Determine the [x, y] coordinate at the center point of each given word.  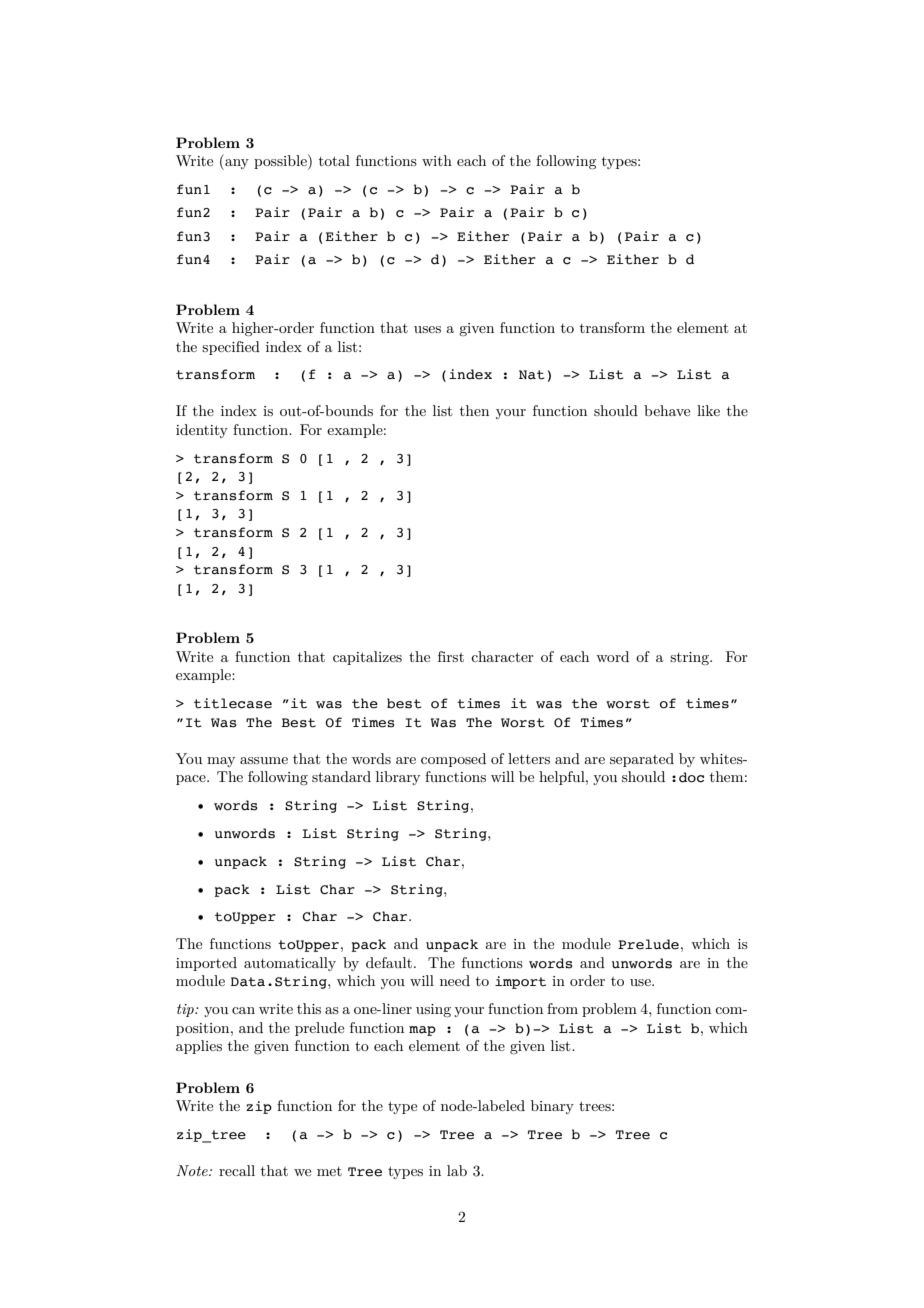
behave [667, 410]
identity [202, 431]
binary [552, 1107]
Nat [532, 375]
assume [264, 760]
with [437, 160]
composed [453, 760]
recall [237, 1170]
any [236, 164]
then [474, 410]
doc [691, 777]
